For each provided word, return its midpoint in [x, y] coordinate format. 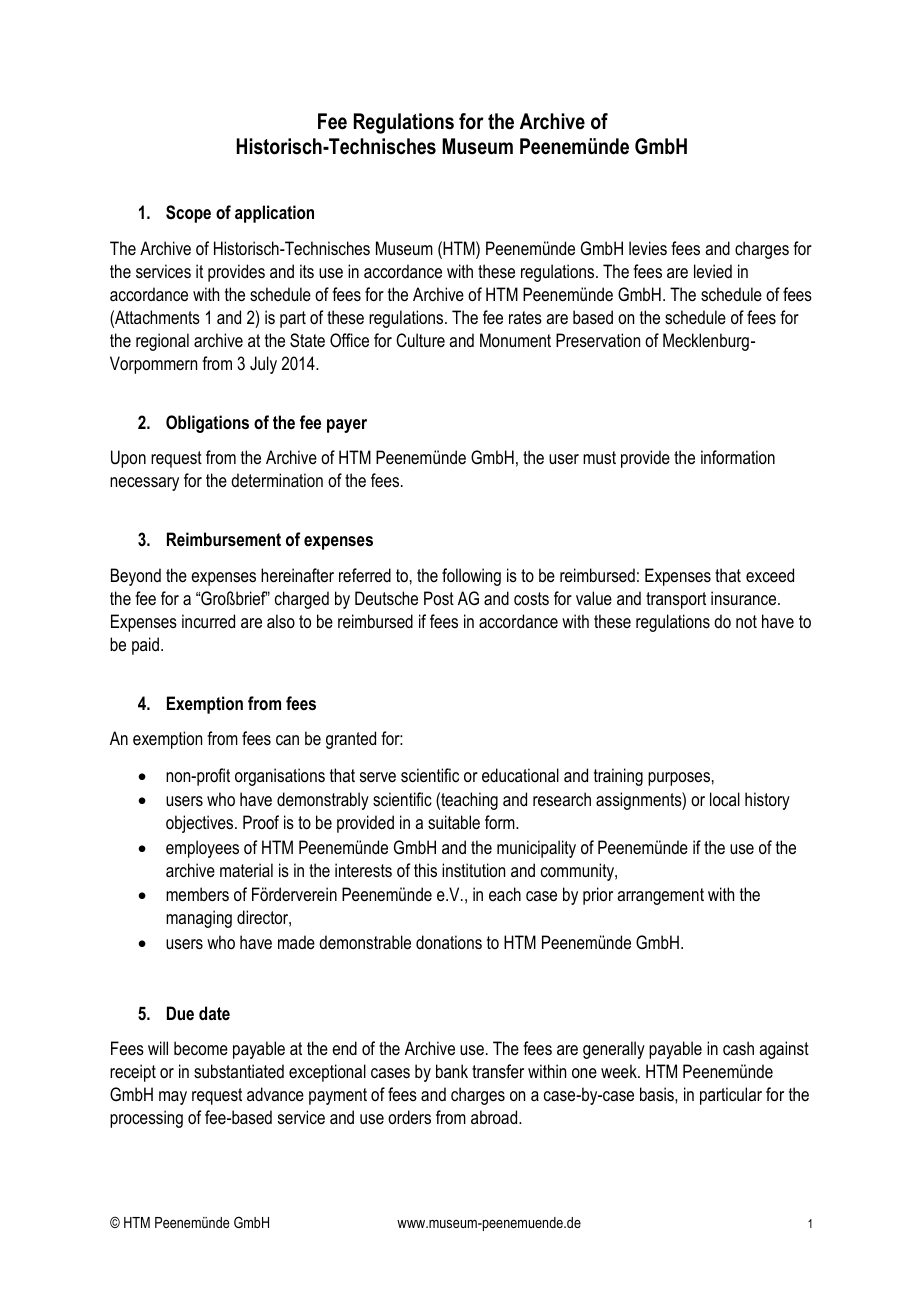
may [173, 1098]
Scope [188, 214]
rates [525, 317]
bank [452, 1071]
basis [658, 1094]
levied [713, 271]
